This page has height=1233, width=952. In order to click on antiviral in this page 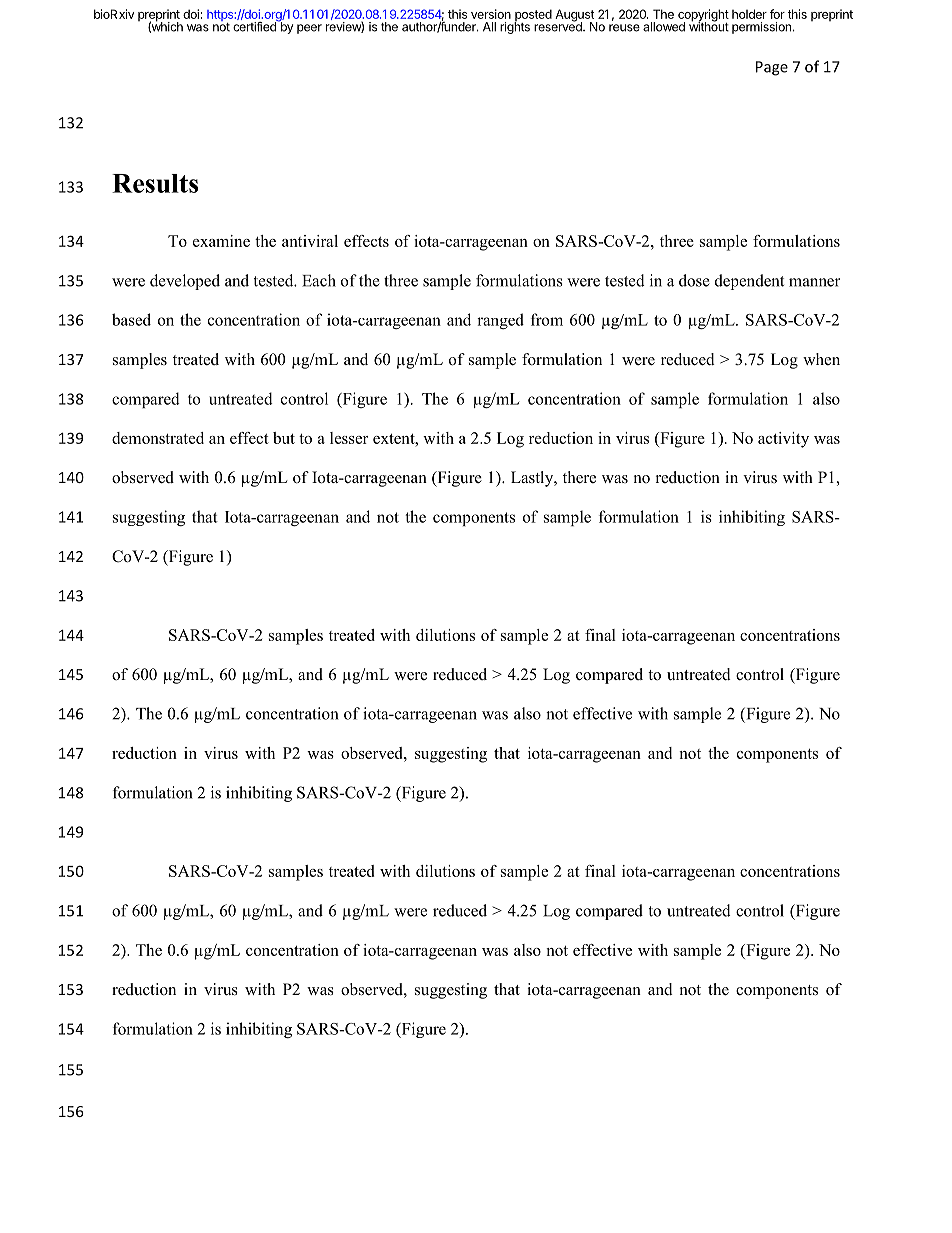, I will do `click(310, 241)`.
